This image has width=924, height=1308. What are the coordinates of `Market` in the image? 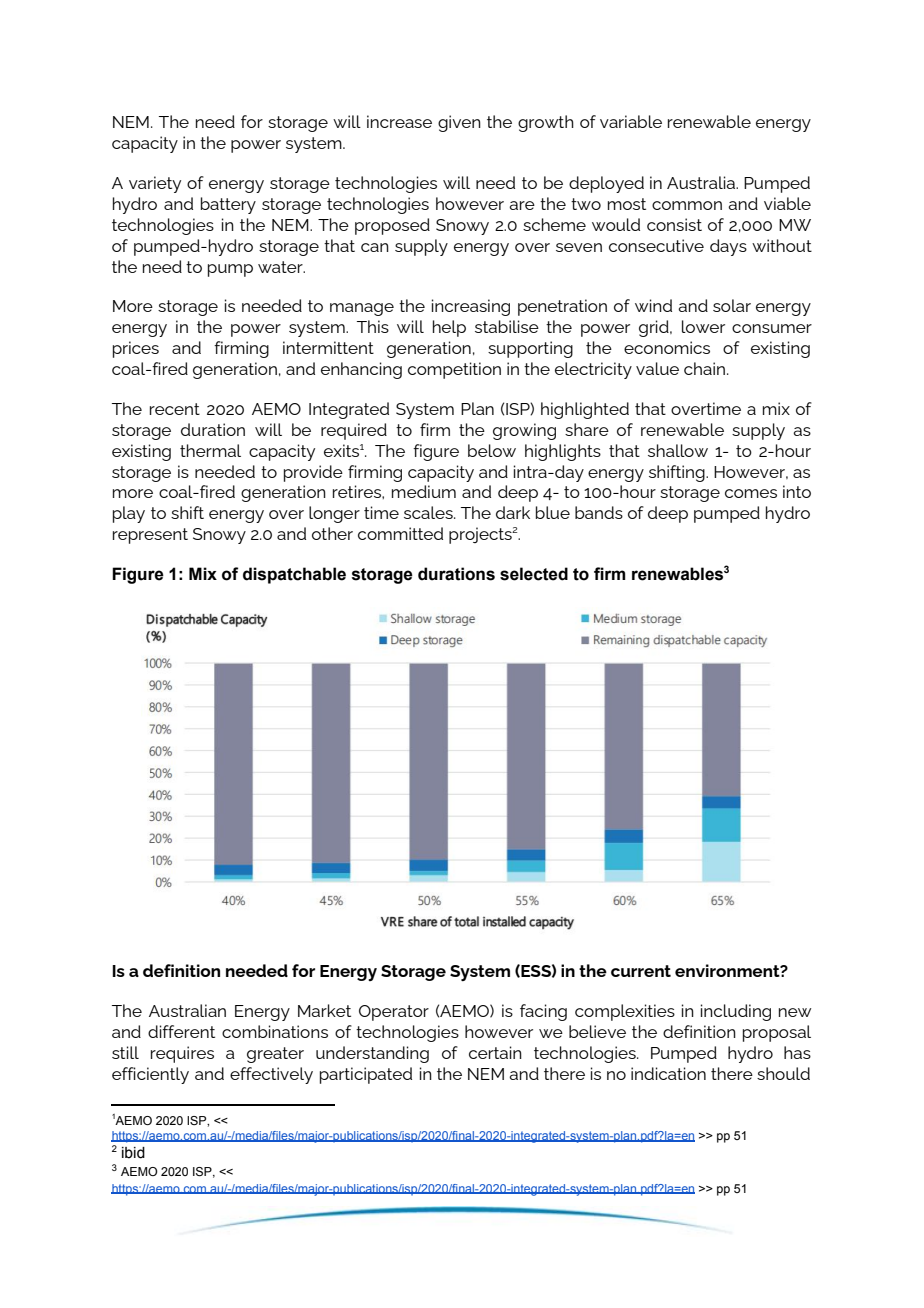 It's located at (324, 1010).
